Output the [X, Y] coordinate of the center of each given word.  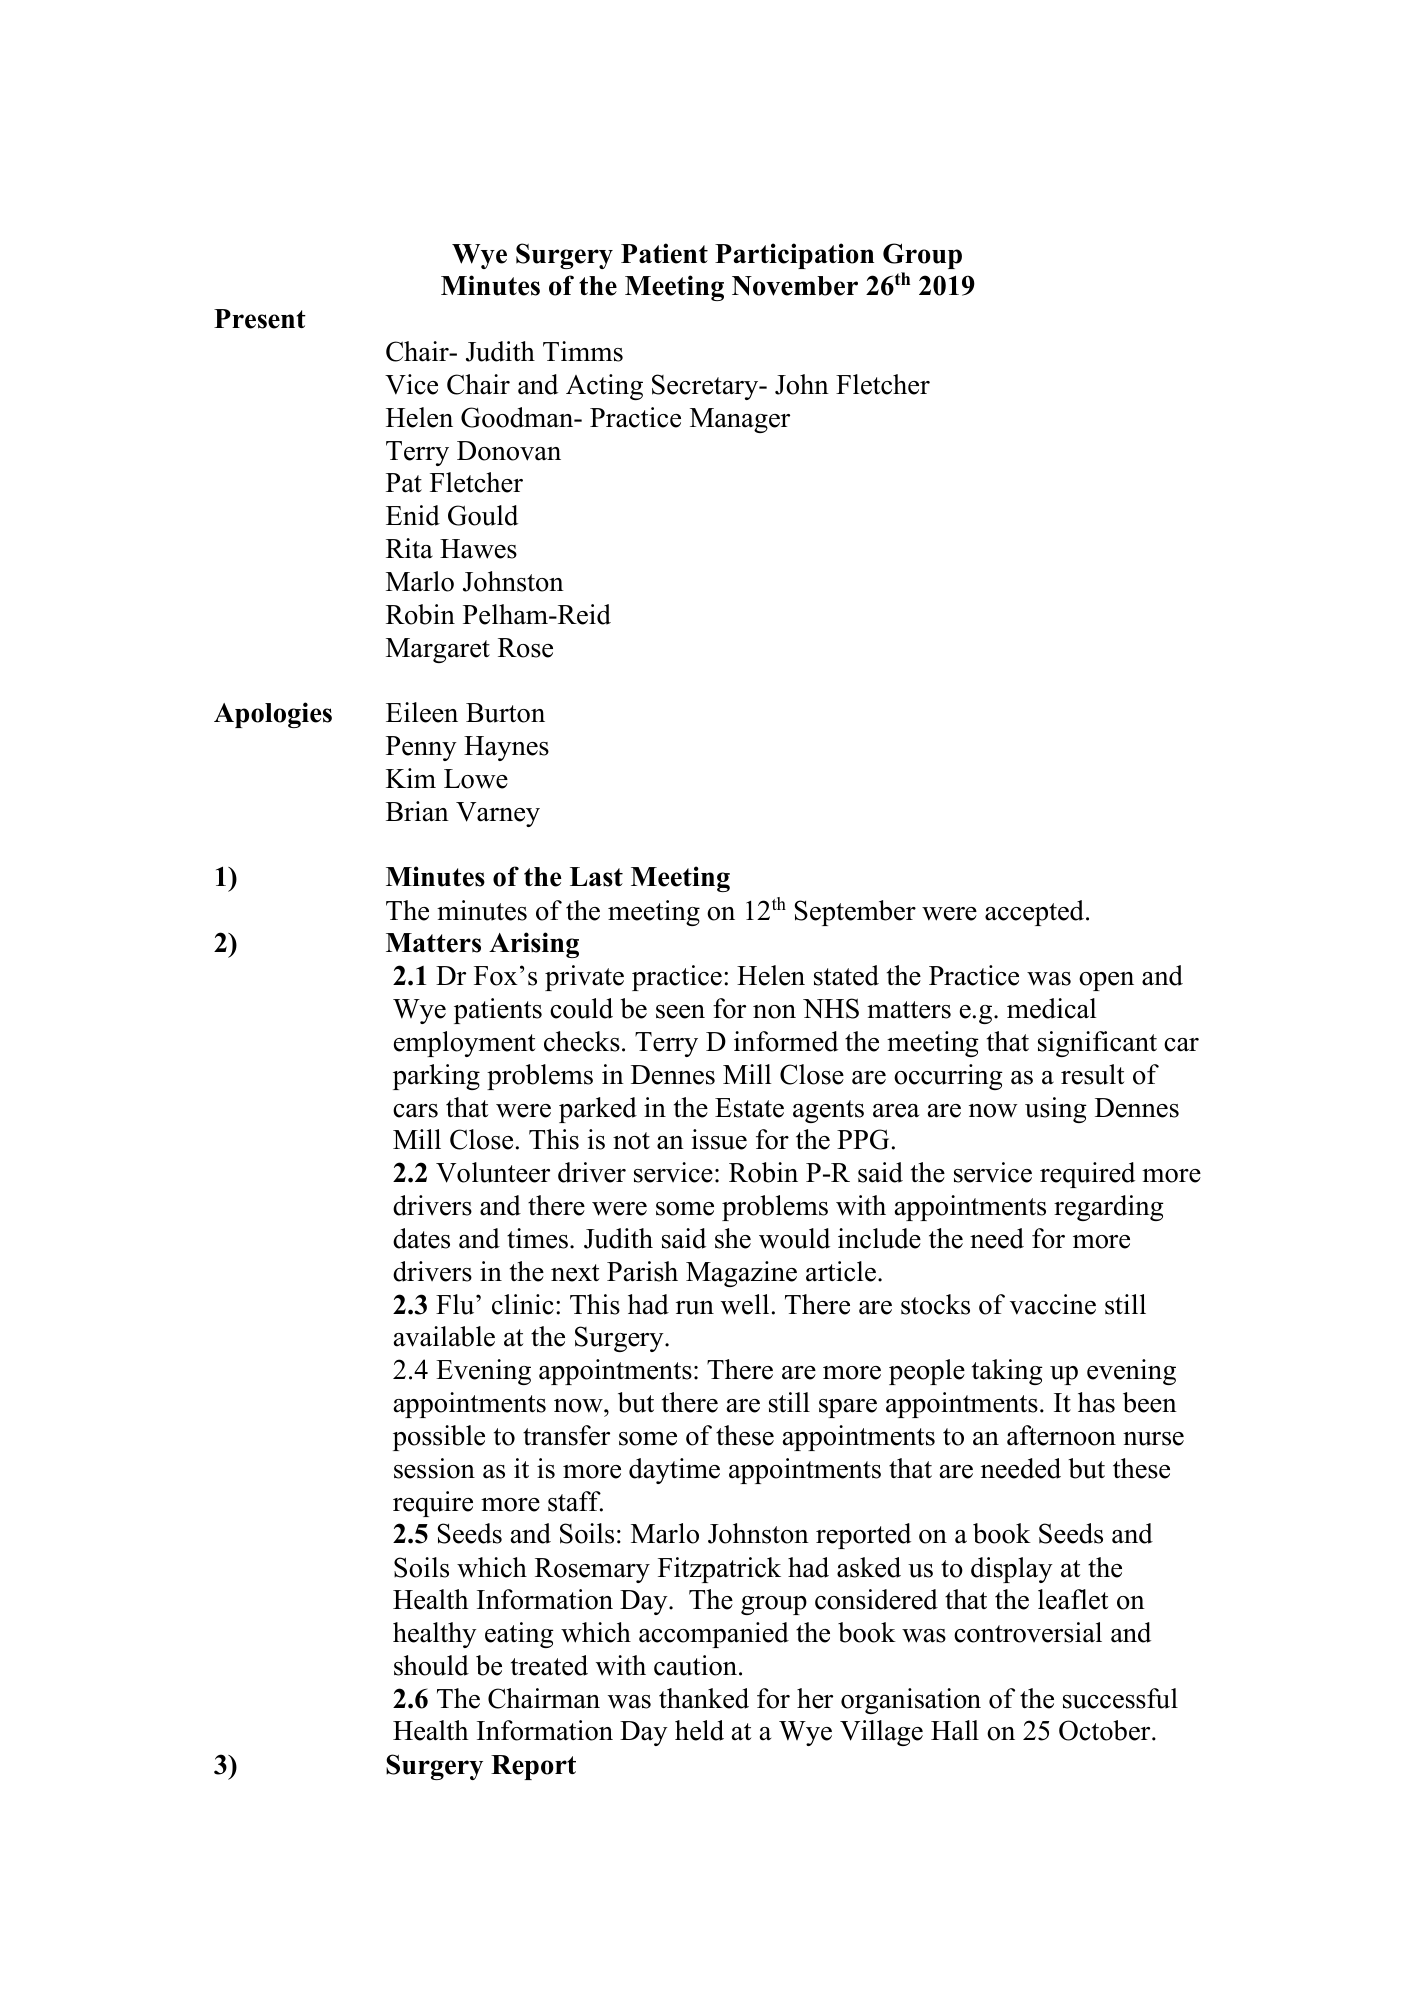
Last [596, 877]
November [795, 286]
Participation [794, 256]
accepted [1036, 913]
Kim [411, 778]
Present [260, 319]
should [431, 1665]
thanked [704, 1698]
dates [421, 1238]
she [733, 1238]
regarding [1109, 1208]
